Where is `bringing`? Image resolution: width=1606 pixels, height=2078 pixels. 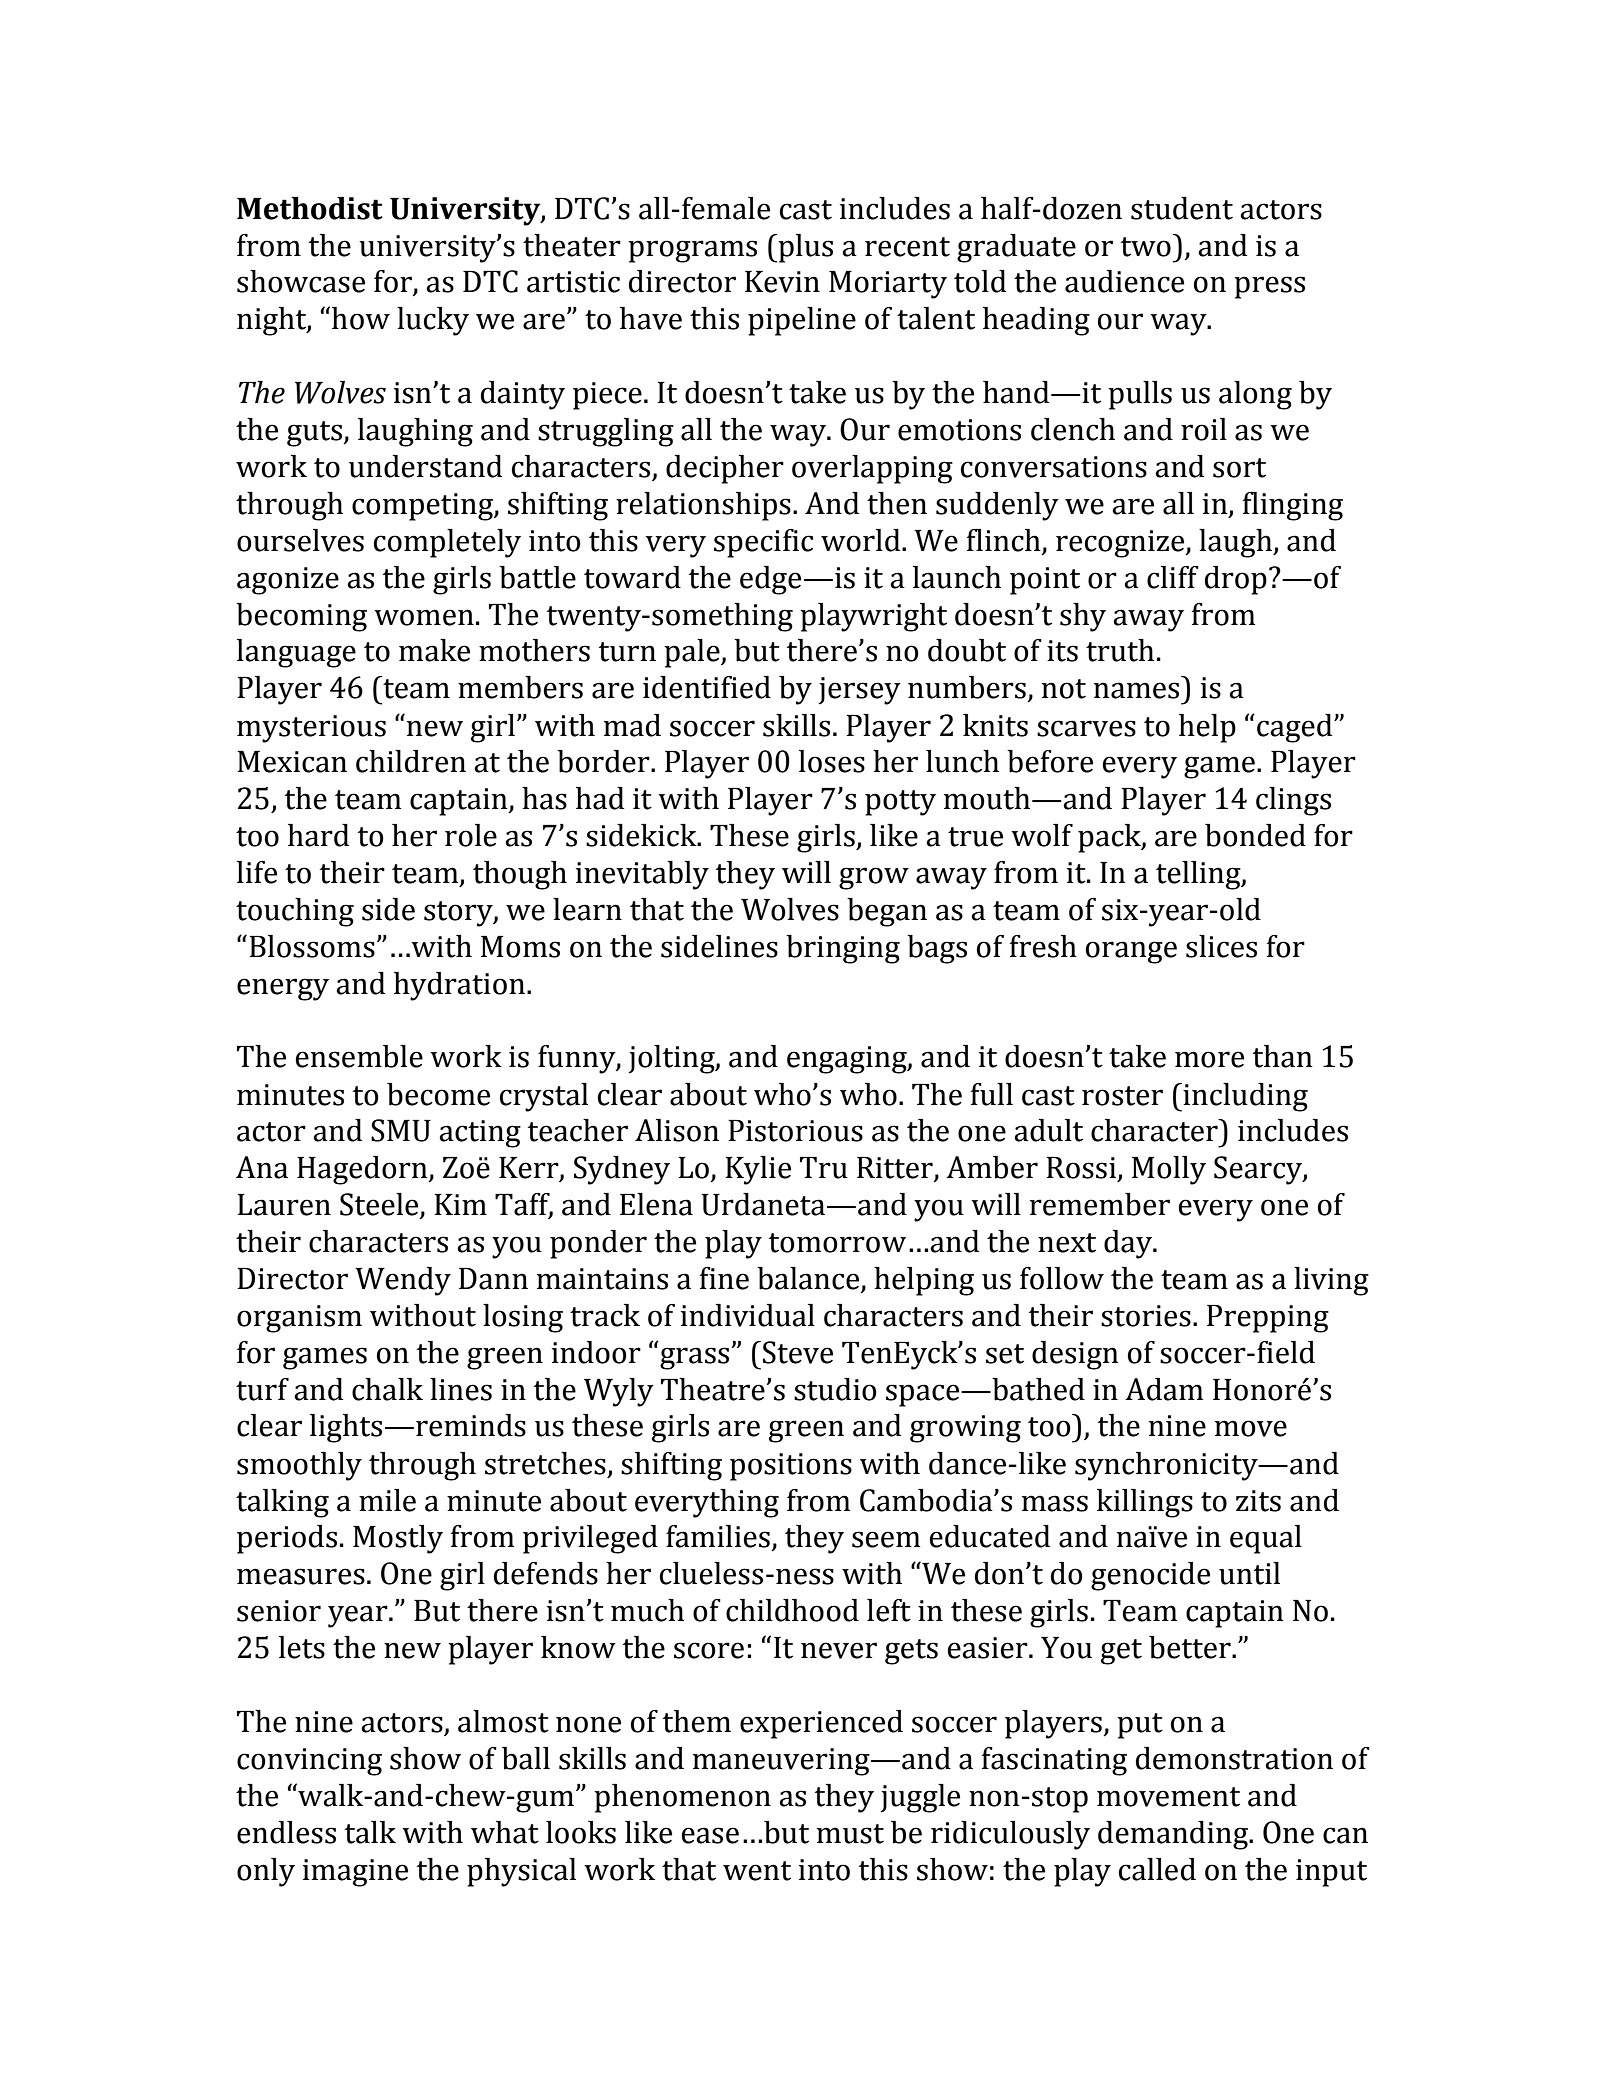
bringing is located at coordinates (843, 949).
